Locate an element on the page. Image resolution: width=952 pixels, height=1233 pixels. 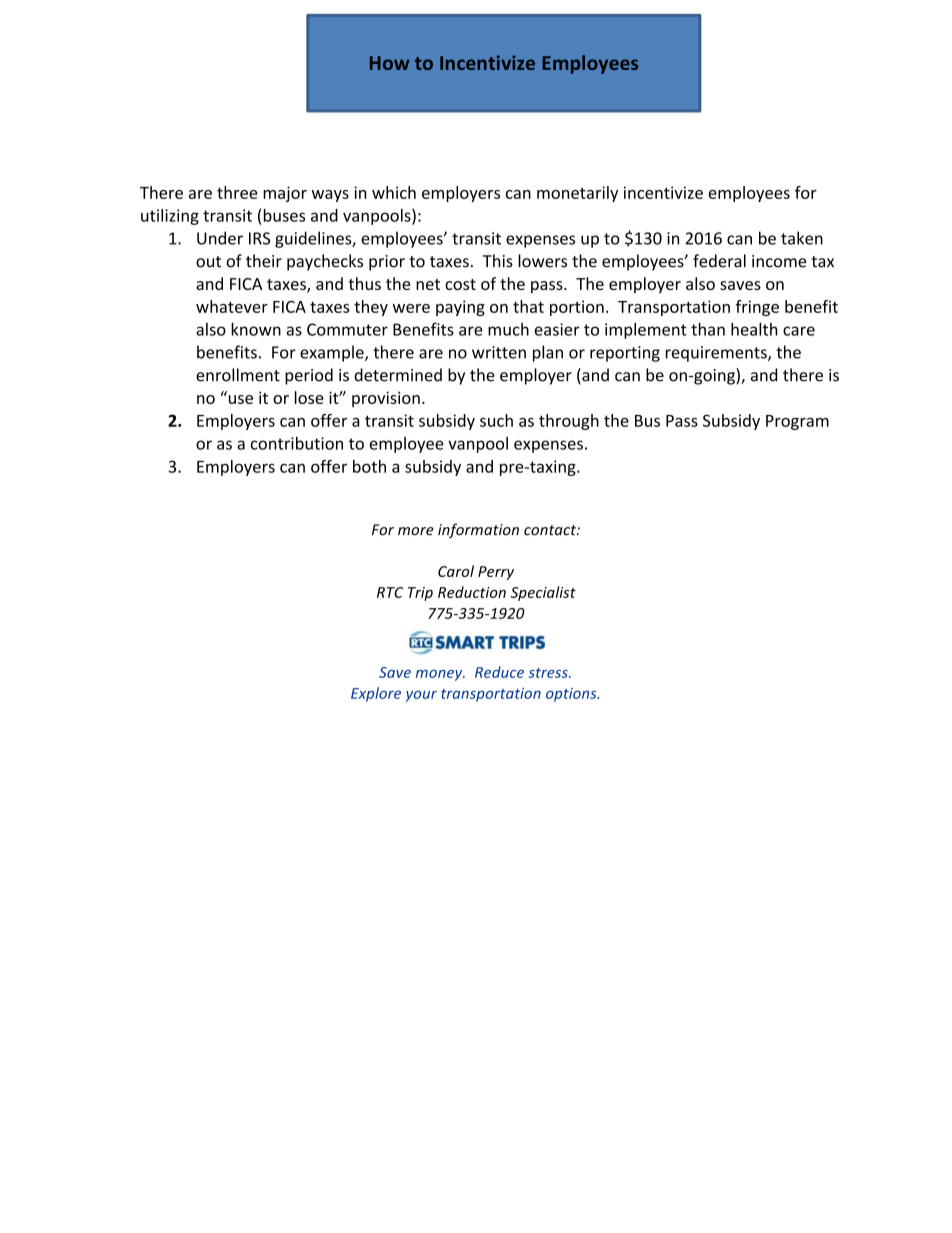
IRS is located at coordinates (259, 238).
